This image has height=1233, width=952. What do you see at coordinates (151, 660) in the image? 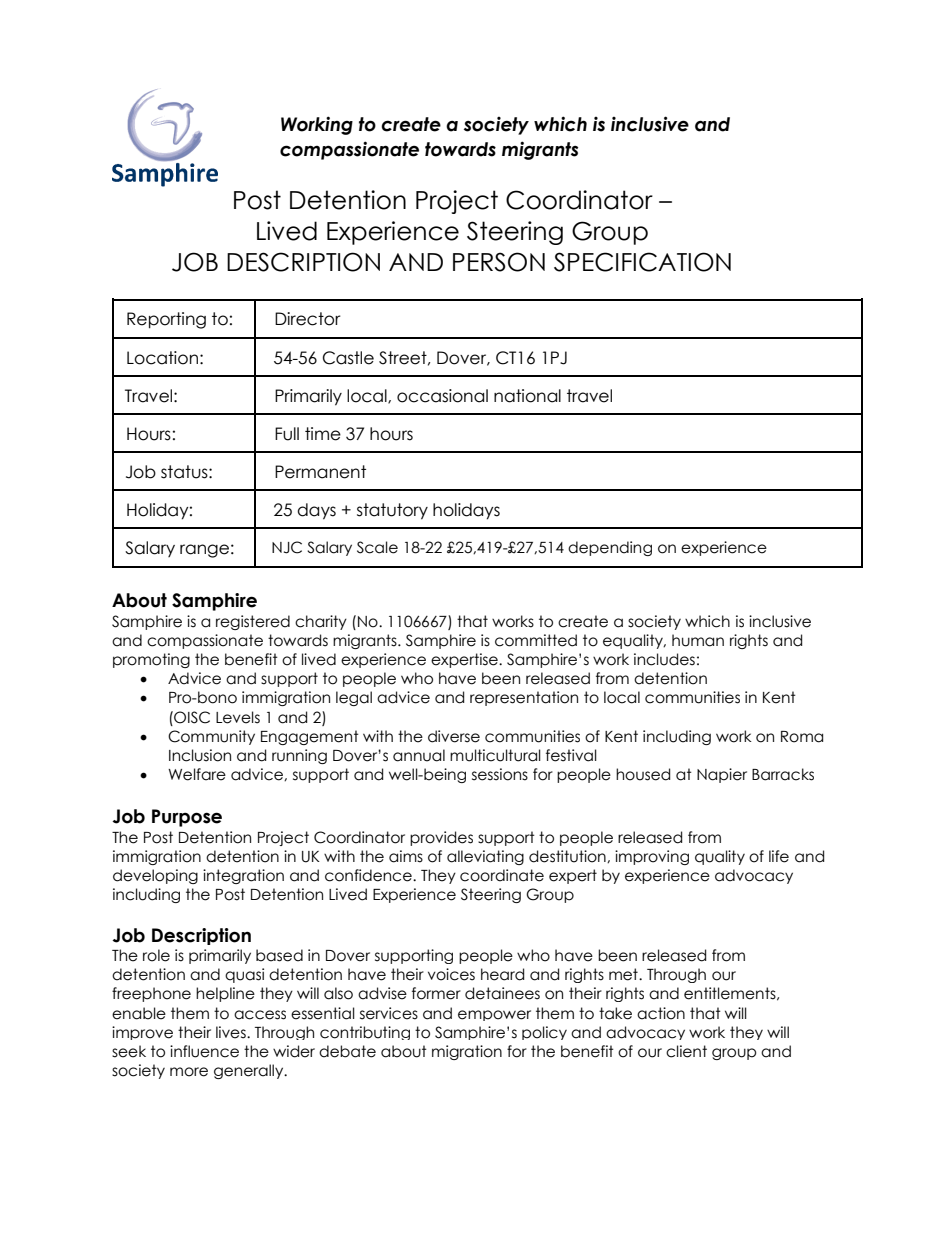
I see `promoting` at bounding box center [151, 660].
